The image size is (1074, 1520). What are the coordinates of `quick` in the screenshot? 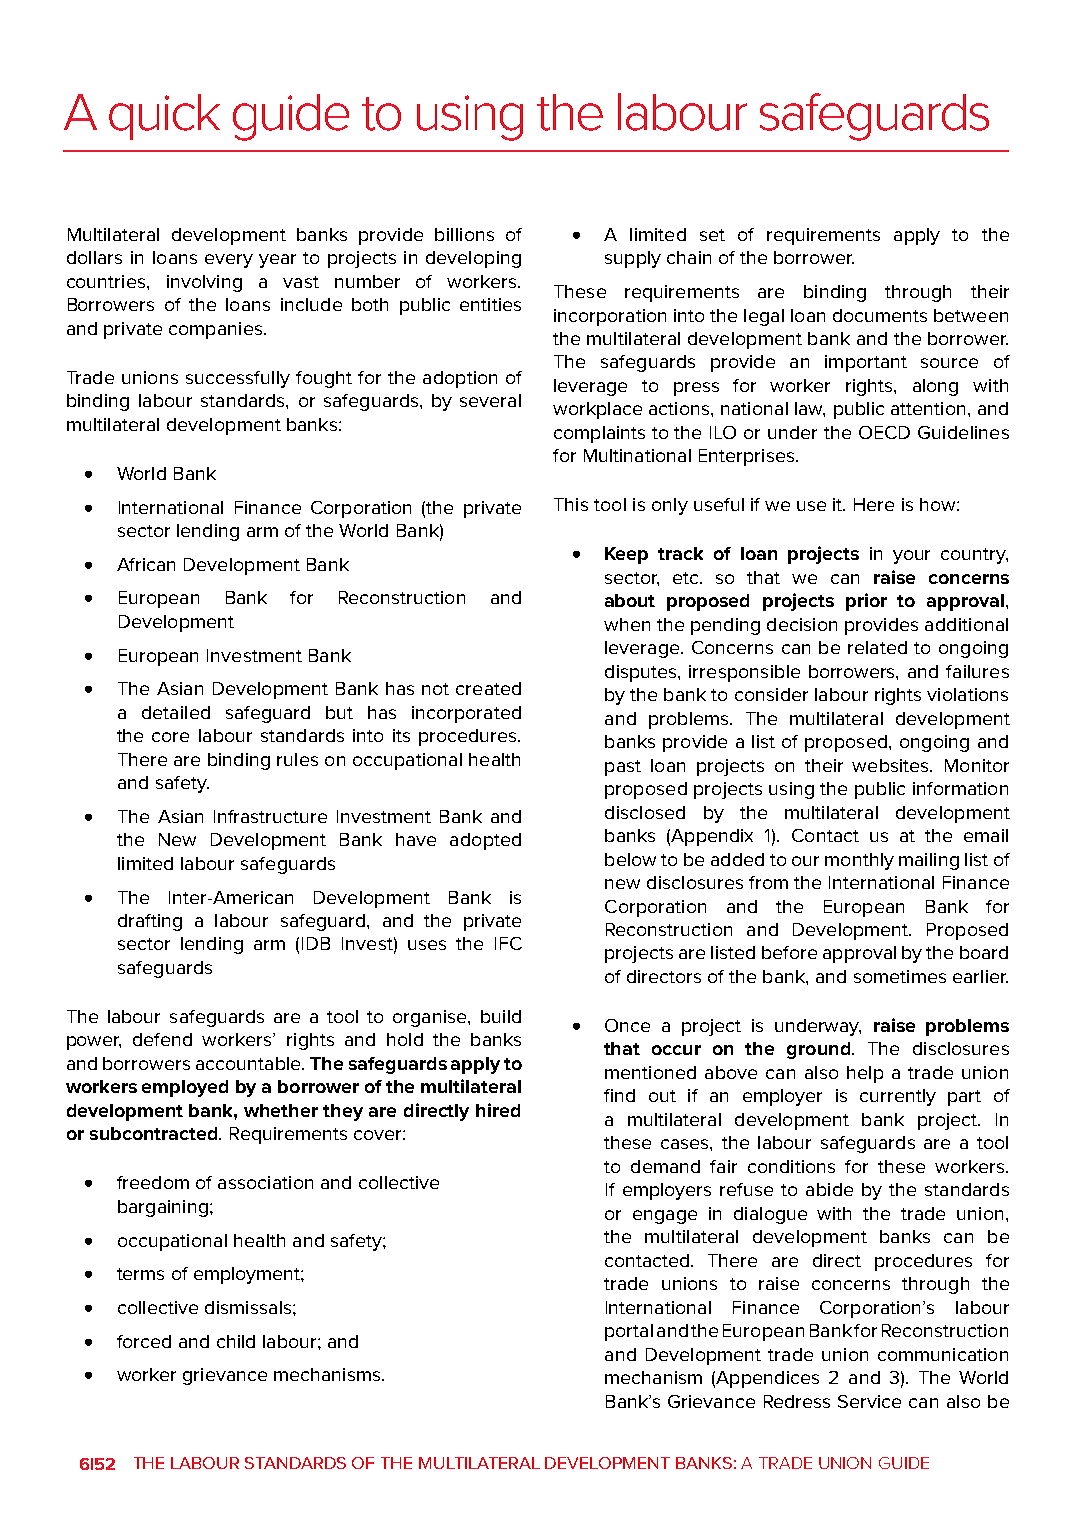 It's located at (164, 117).
